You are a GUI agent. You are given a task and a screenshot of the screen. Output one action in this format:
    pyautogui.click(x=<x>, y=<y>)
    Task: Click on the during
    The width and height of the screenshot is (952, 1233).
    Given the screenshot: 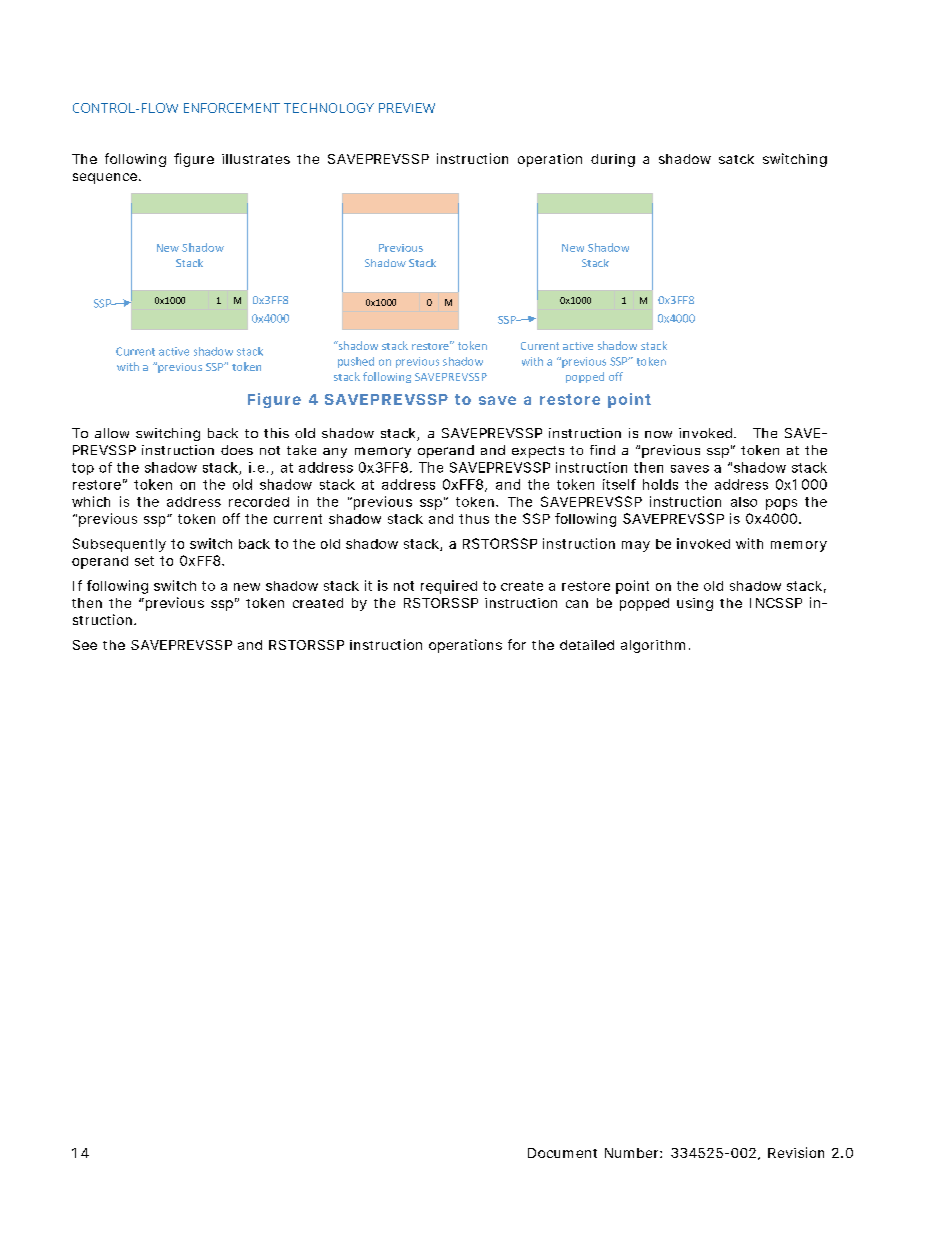 What is the action you would take?
    pyautogui.click(x=613, y=160)
